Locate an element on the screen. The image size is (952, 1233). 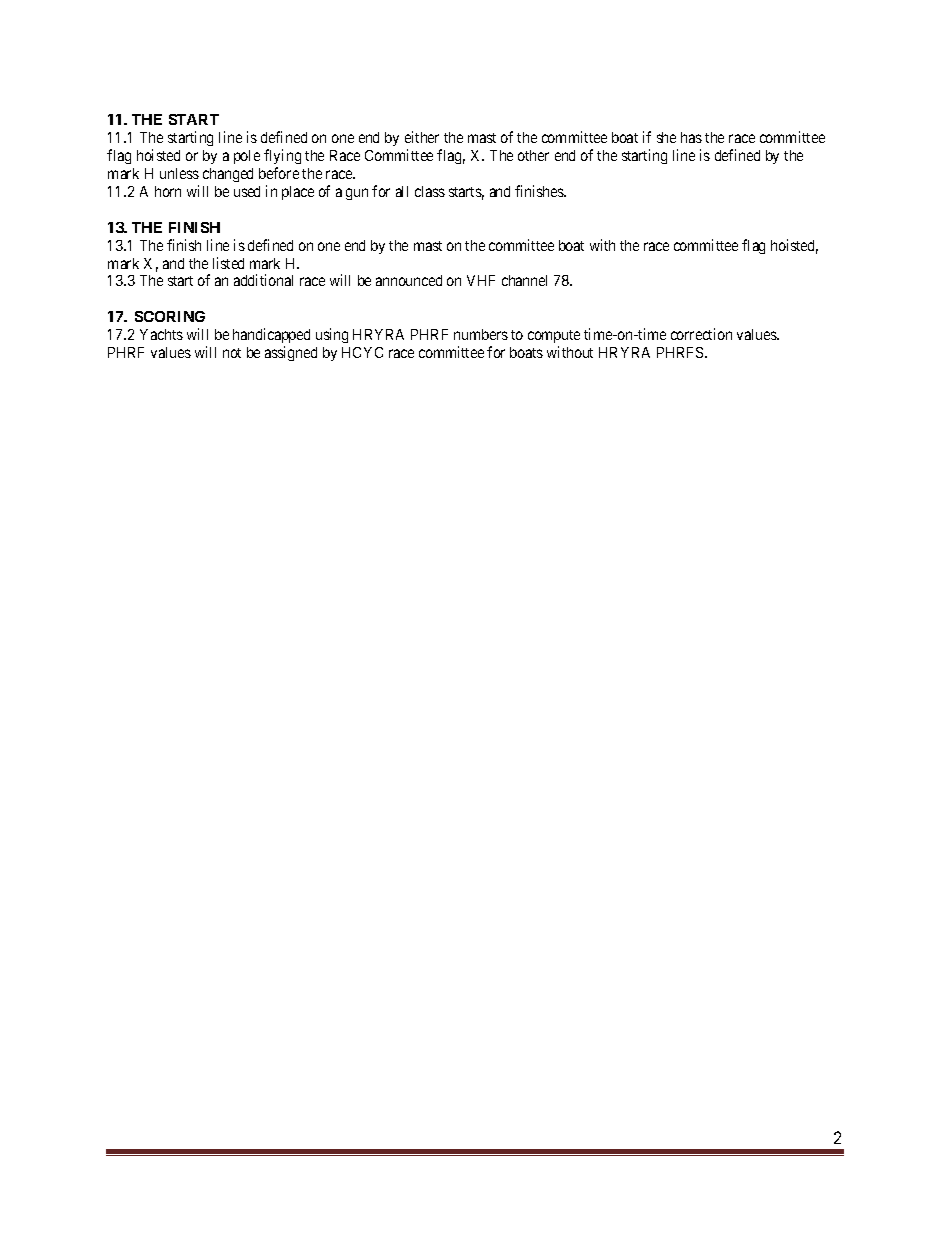
not is located at coordinates (232, 353).
